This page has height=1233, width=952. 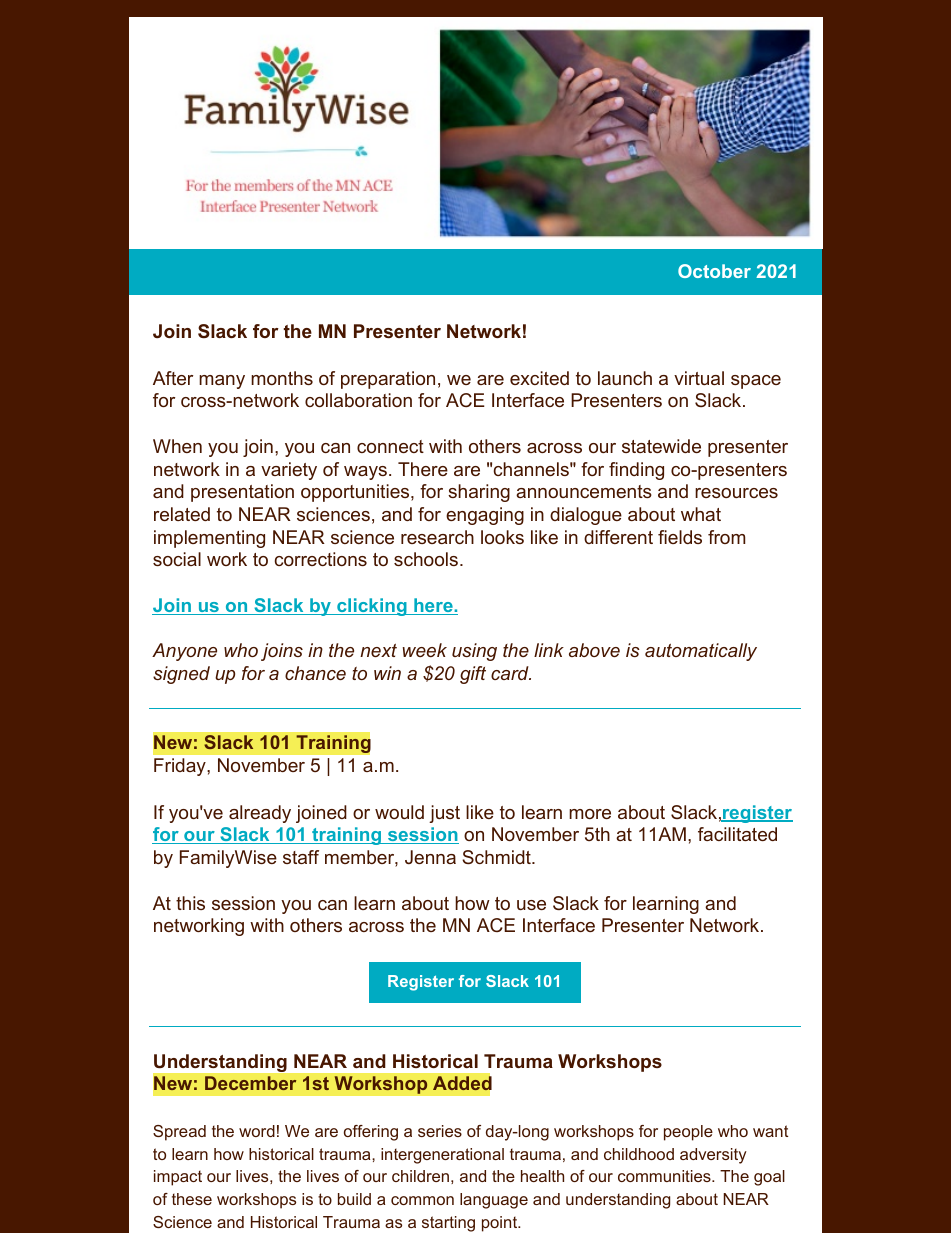 I want to click on implementing, so click(x=209, y=539).
